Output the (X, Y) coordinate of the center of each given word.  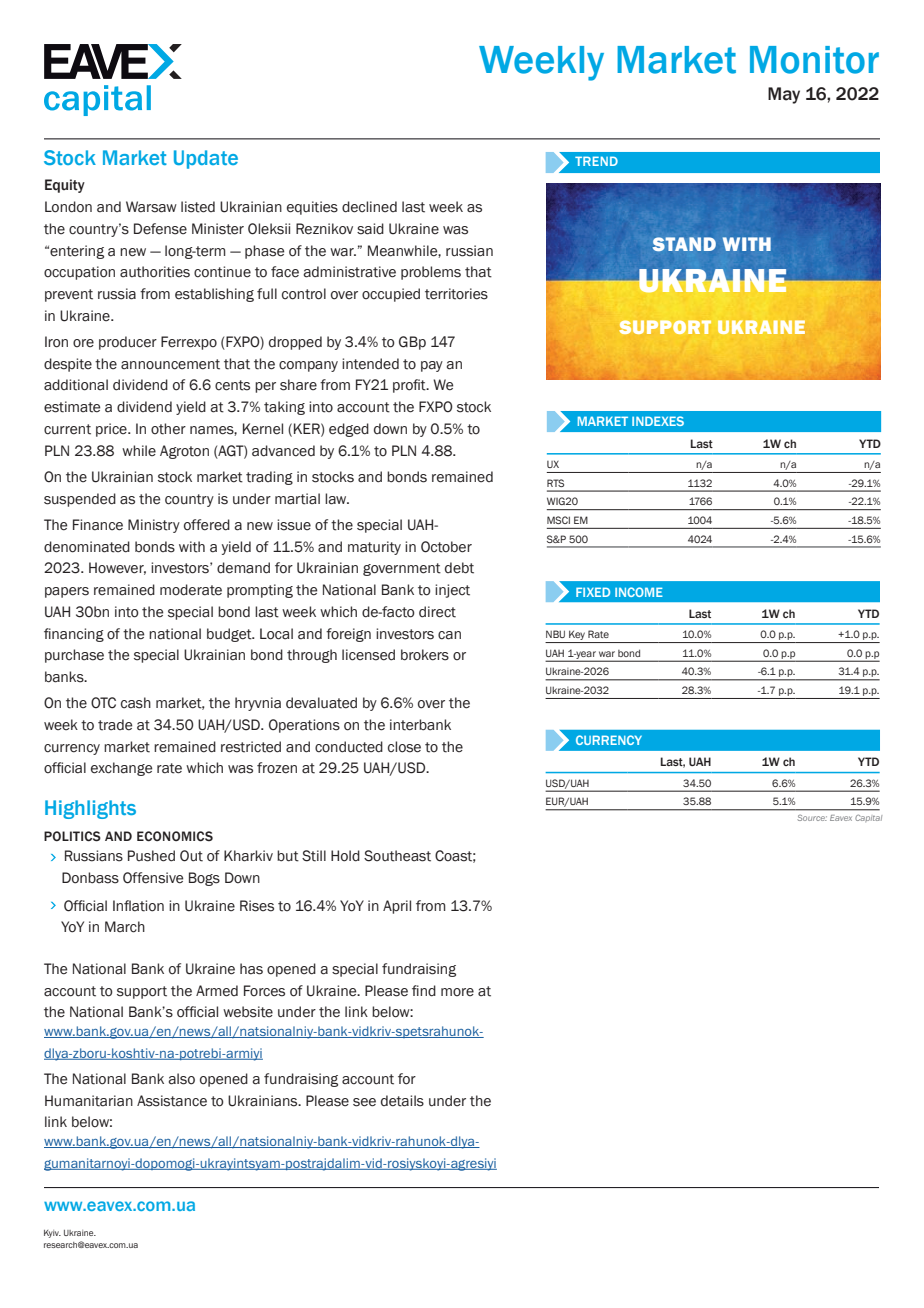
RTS (555, 483)
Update (206, 159)
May (784, 95)
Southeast (397, 856)
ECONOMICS (175, 836)
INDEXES (658, 421)
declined (369, 207)
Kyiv (52, 1234)
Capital (868, 818)
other (168, 429)
